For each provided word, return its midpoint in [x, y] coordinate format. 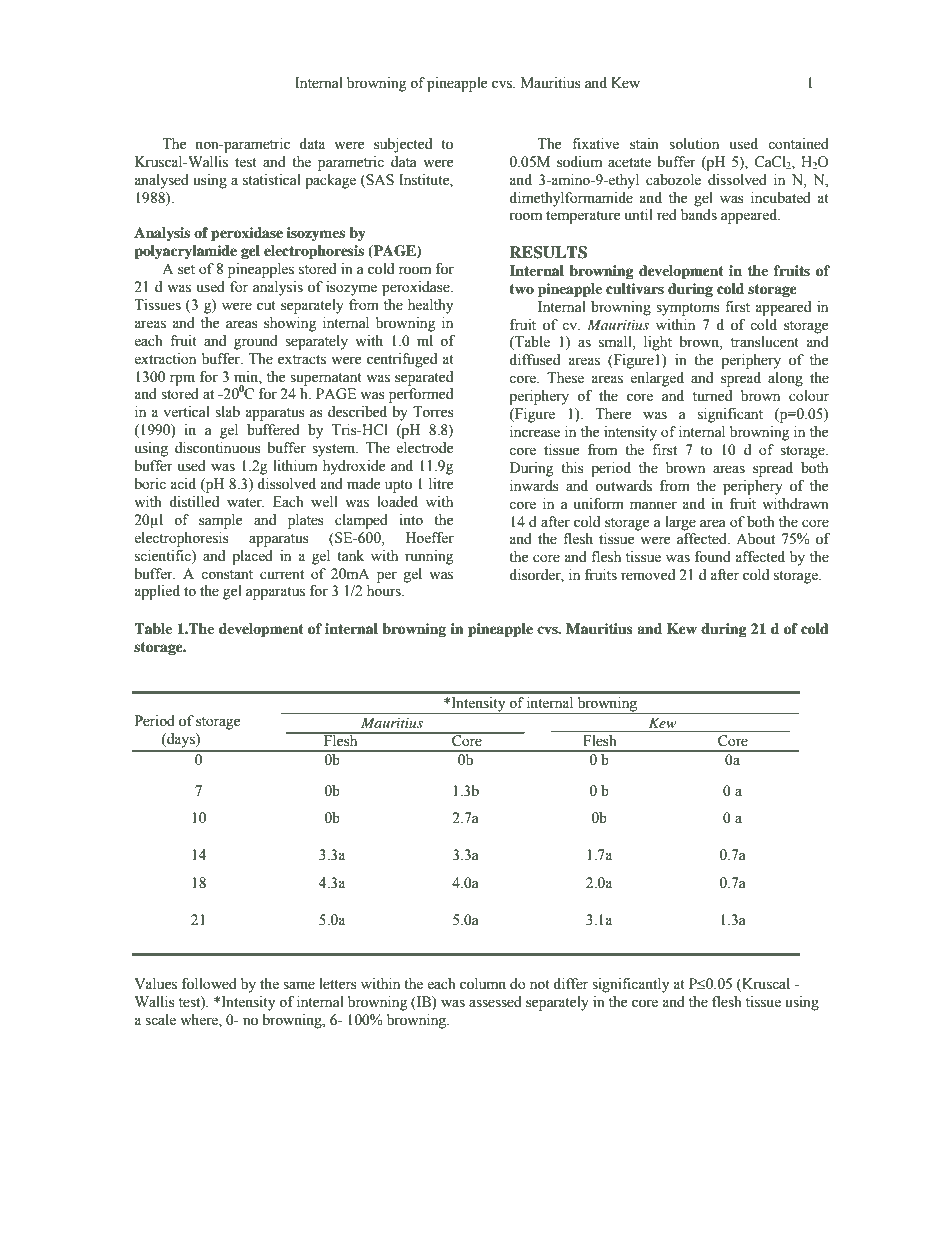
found [713, 557]
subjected [403, 145]
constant [227, 575]
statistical [272, 180]
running [429, 557]
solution [694, 144]
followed [209, 984]
